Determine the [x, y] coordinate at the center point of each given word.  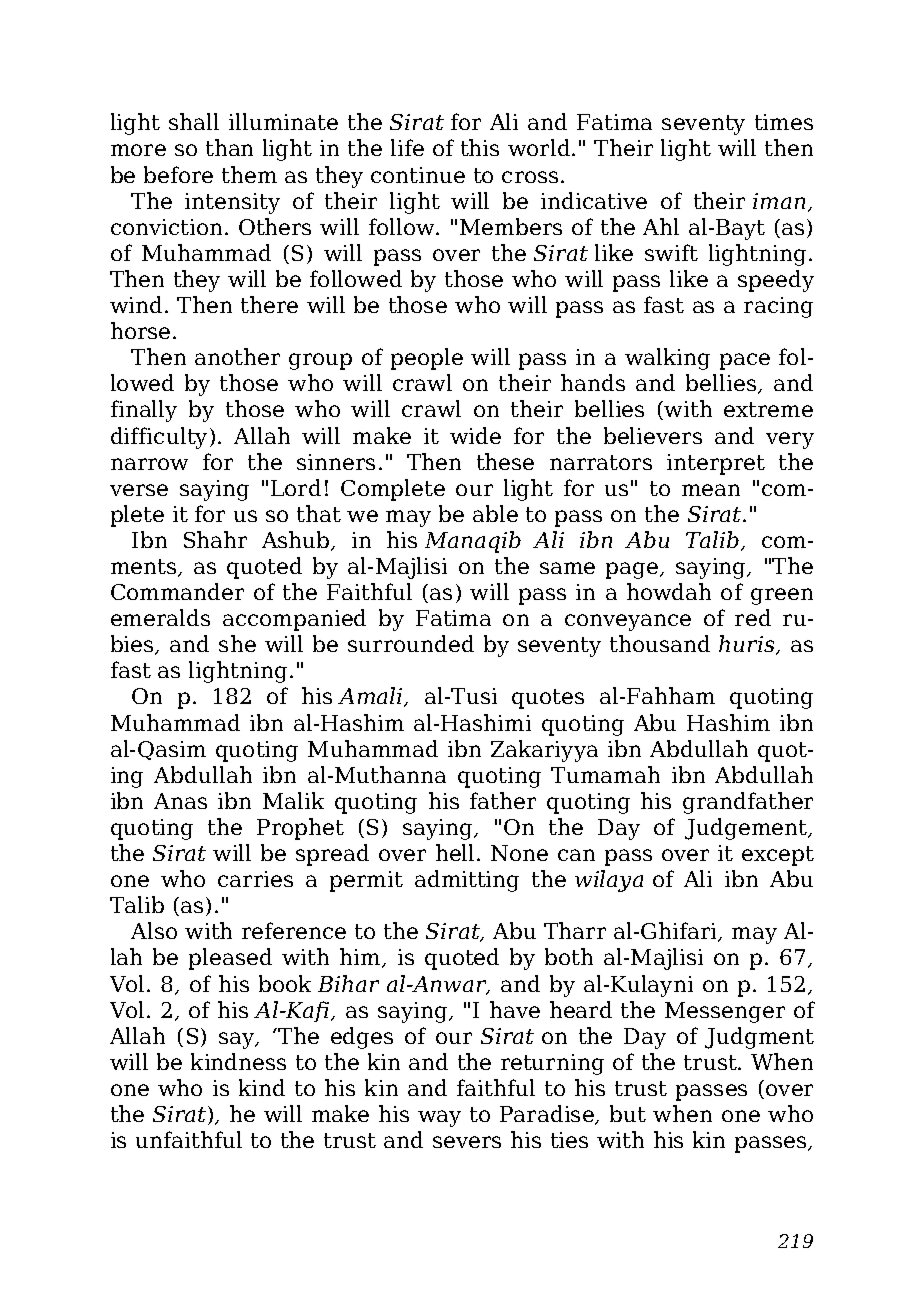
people [427, 359]
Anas [180, 801]
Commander [177, 591]
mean [711, 490]
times [784, 122]
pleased [230, 959]
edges [362, 1038]
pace [745, 361]
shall [194, 121]
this [480, 147]
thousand [660, 643]
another [237, 356]
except [778, 856]
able [495, 513]
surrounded [411, 643]
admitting [467, 881]
